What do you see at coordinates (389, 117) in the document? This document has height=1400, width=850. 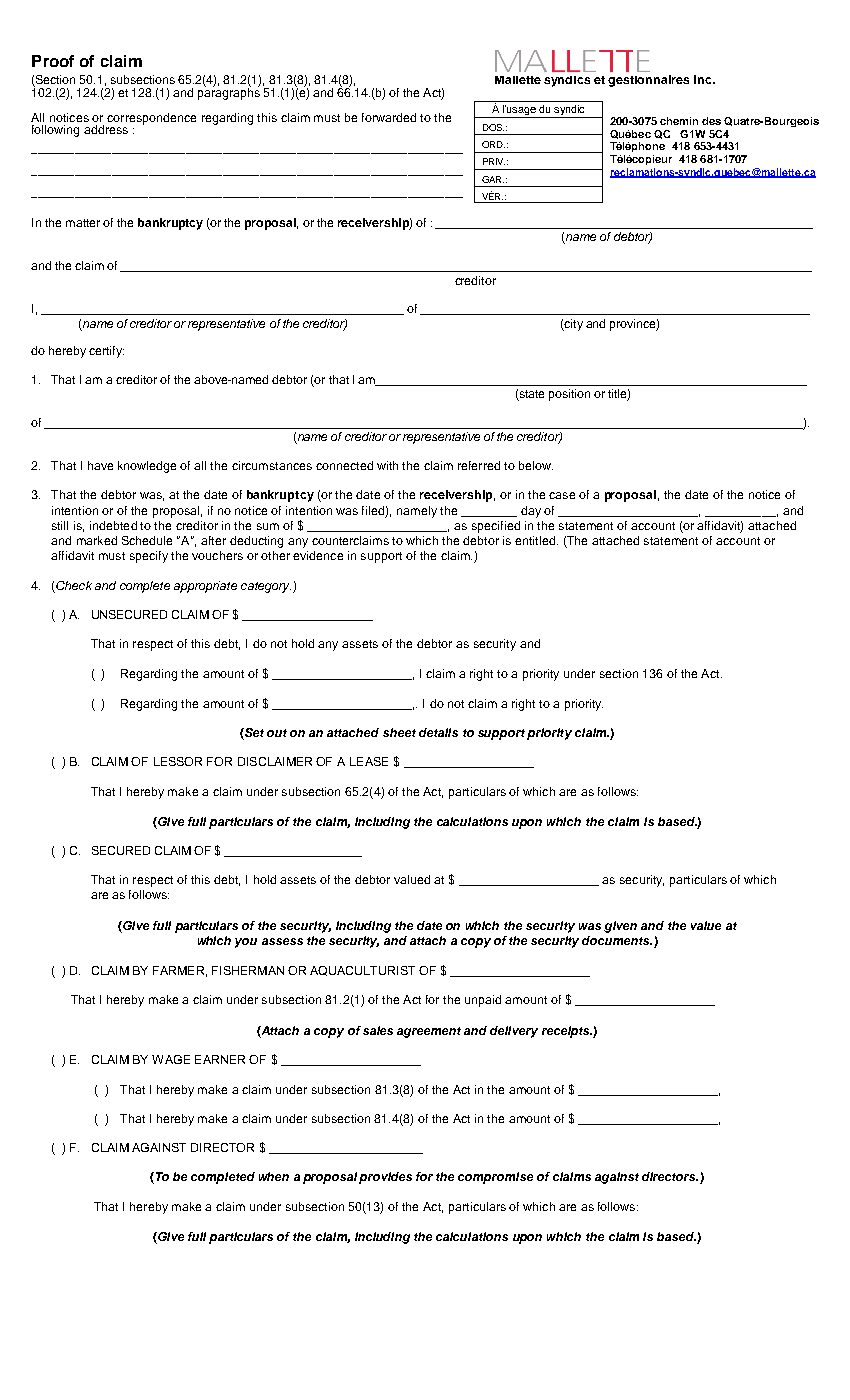 I see `forwarded` at bounding box center [389, 117].
